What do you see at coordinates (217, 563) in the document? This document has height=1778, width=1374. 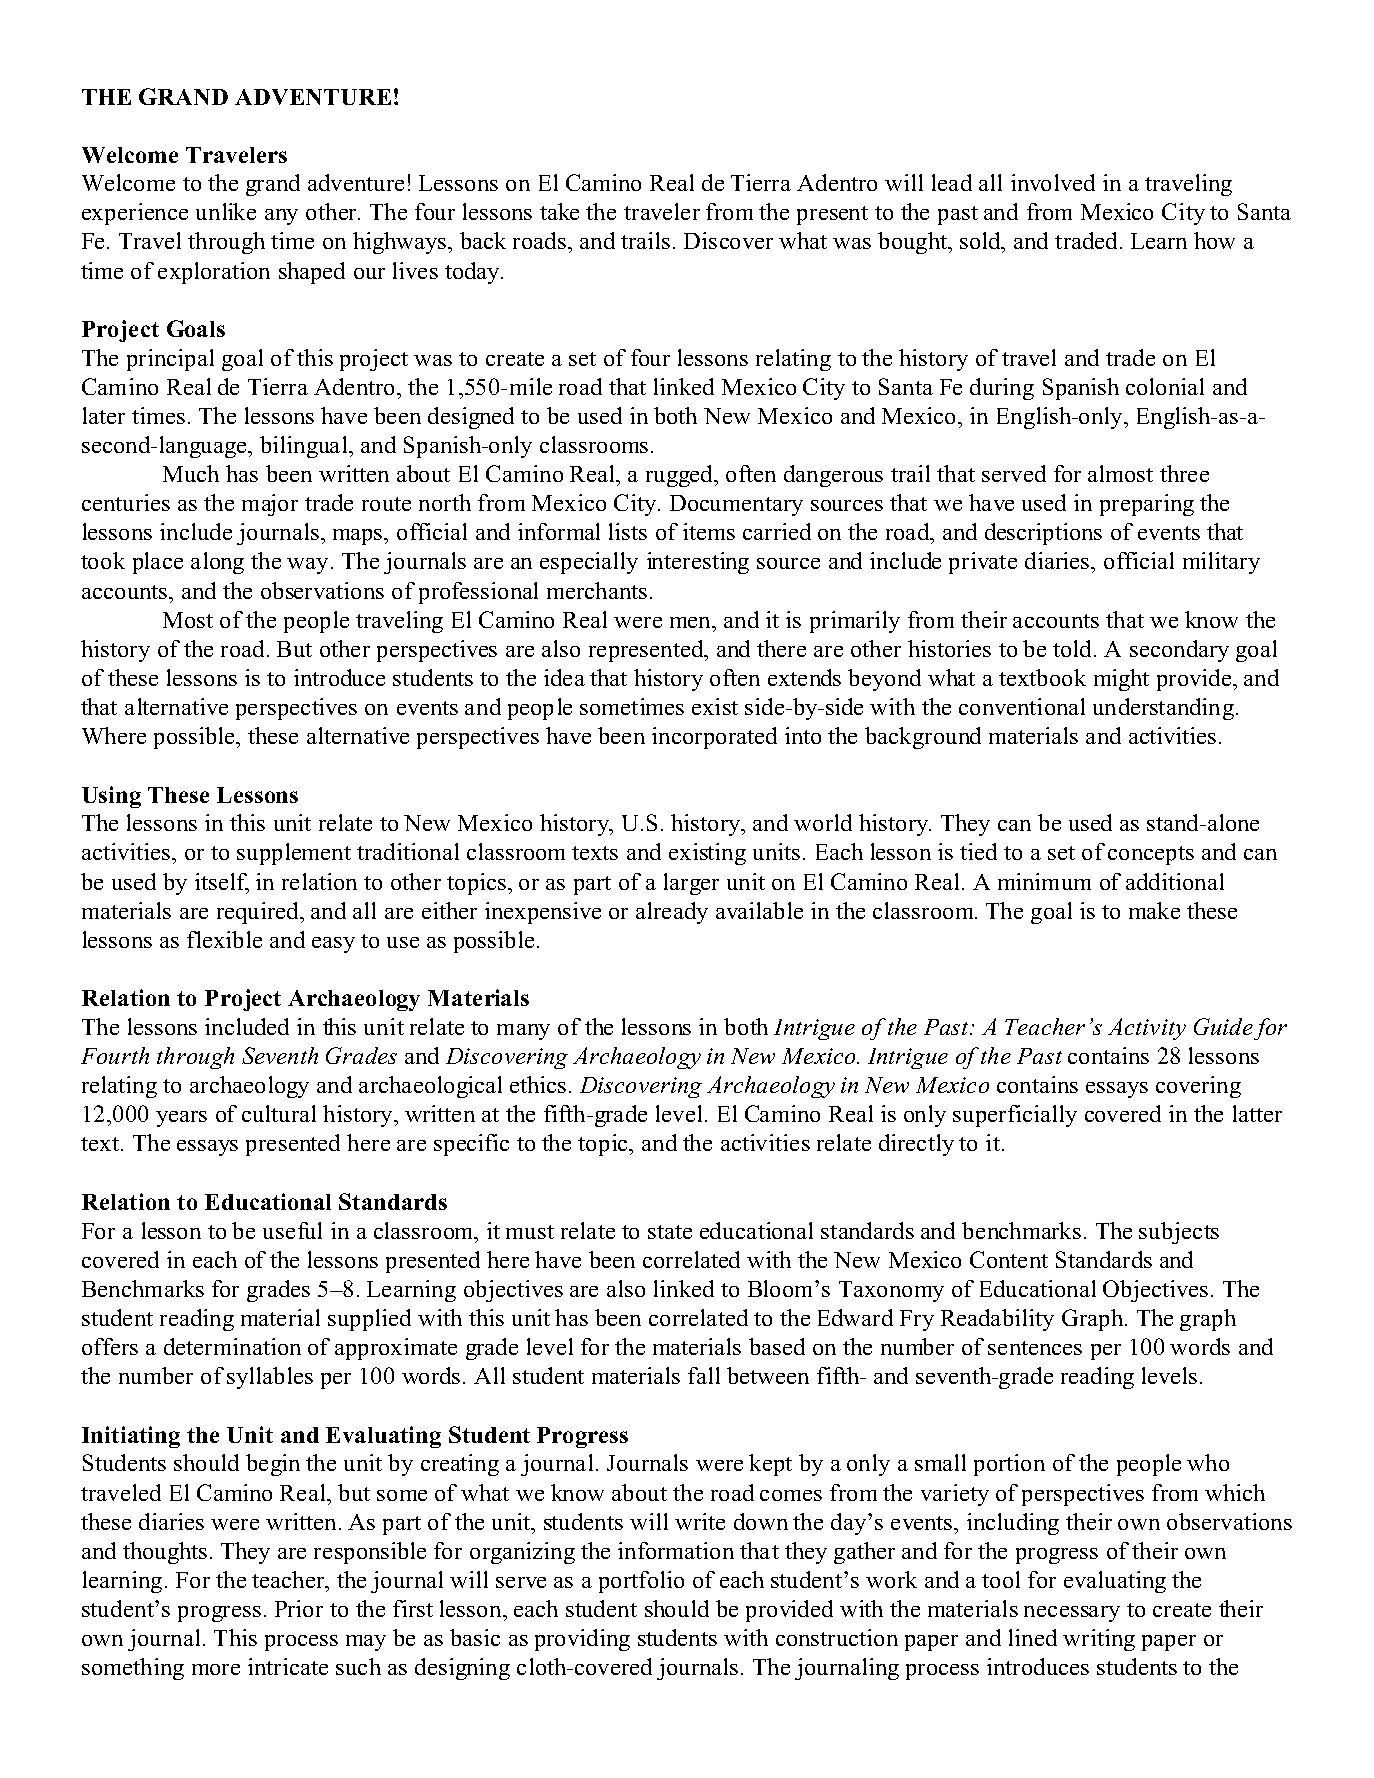 I see `along` at bounding box center [217, 563].
